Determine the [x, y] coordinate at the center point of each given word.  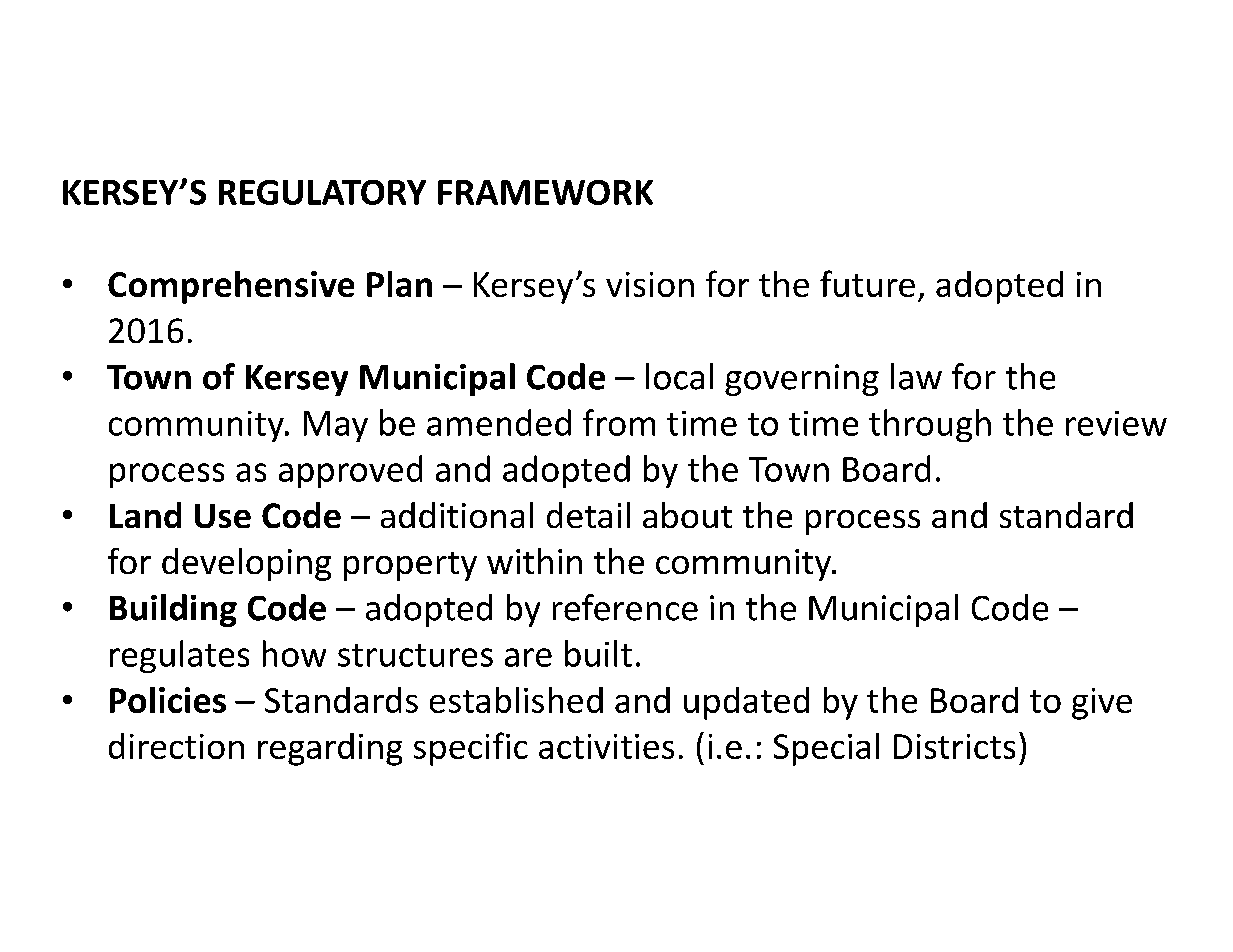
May [336, 426]
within [534, 561]
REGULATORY [322, 192]
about [687, 515]
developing [246, 564]
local [679, 376]
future [867, 283]
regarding [330, 749]
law [916, 376]
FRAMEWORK [545, 192]
